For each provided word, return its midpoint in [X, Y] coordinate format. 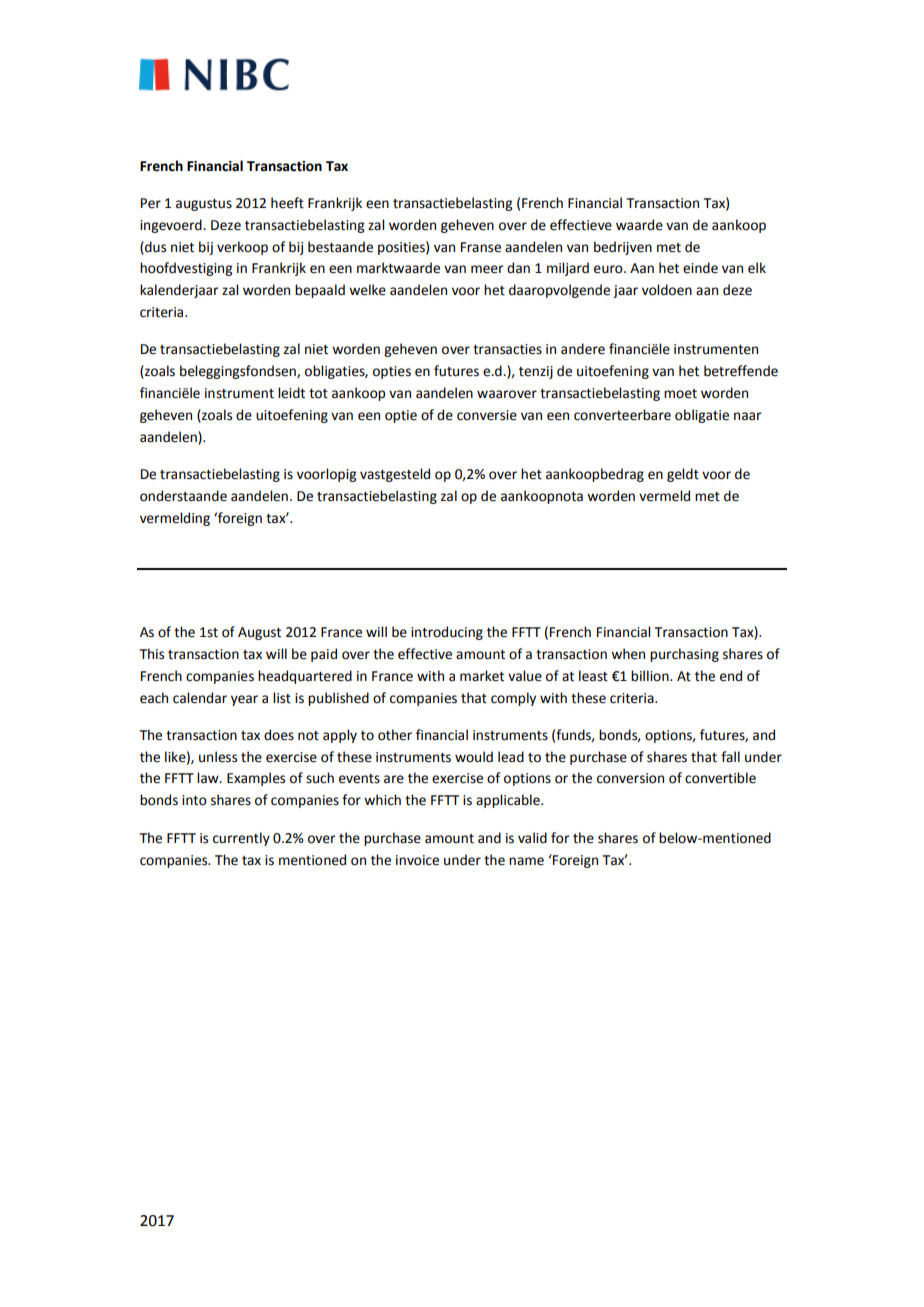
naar [747, 416]
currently [241, 839]
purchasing [684, 655]
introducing [447, 633]
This [152, 654]
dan [518, 268]
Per [151, 203]
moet [680, 394]
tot [318, 394]
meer [487, 269]
